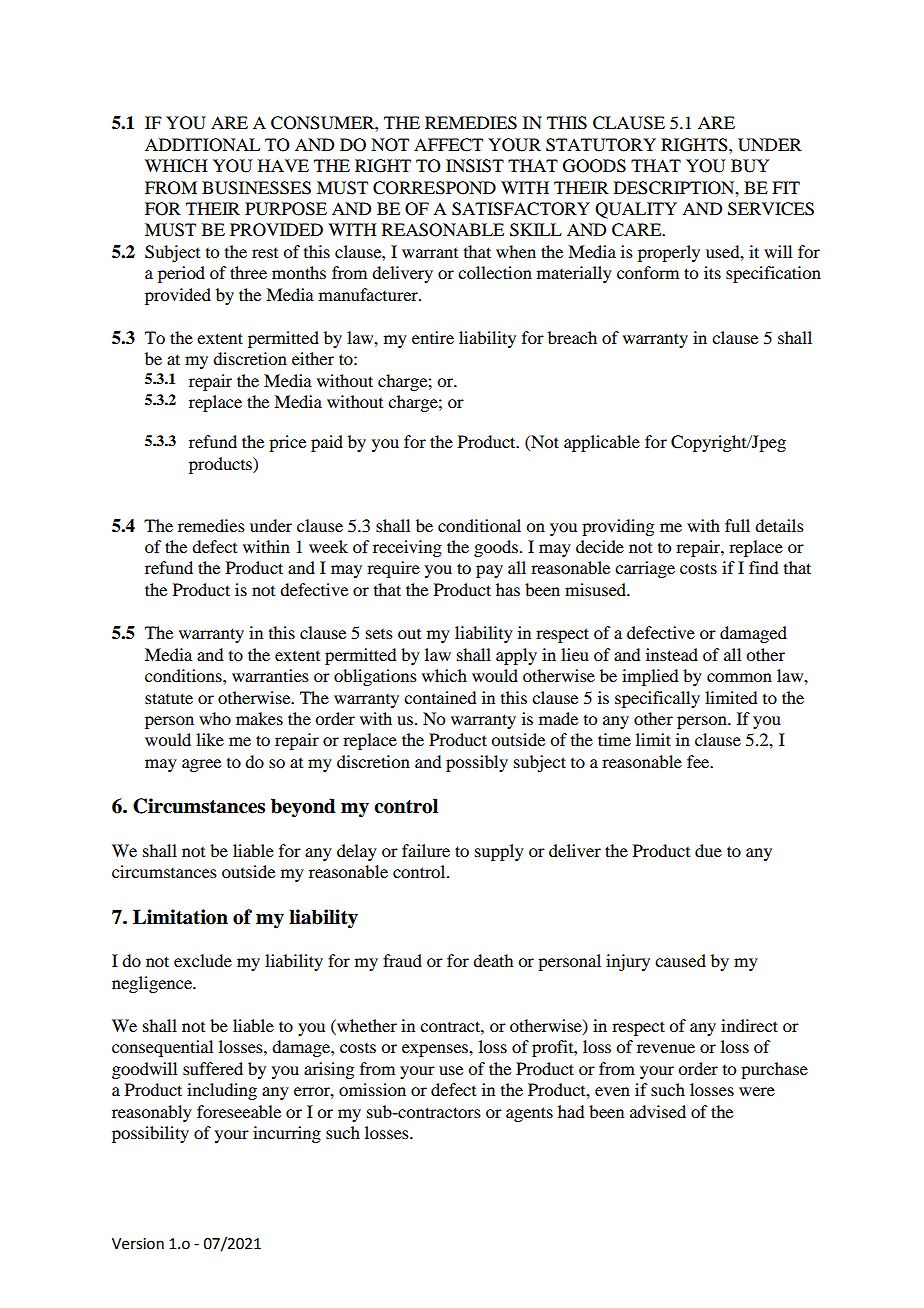 This page has height=1308, width=924. I want to click on death, so click(493, 960).
